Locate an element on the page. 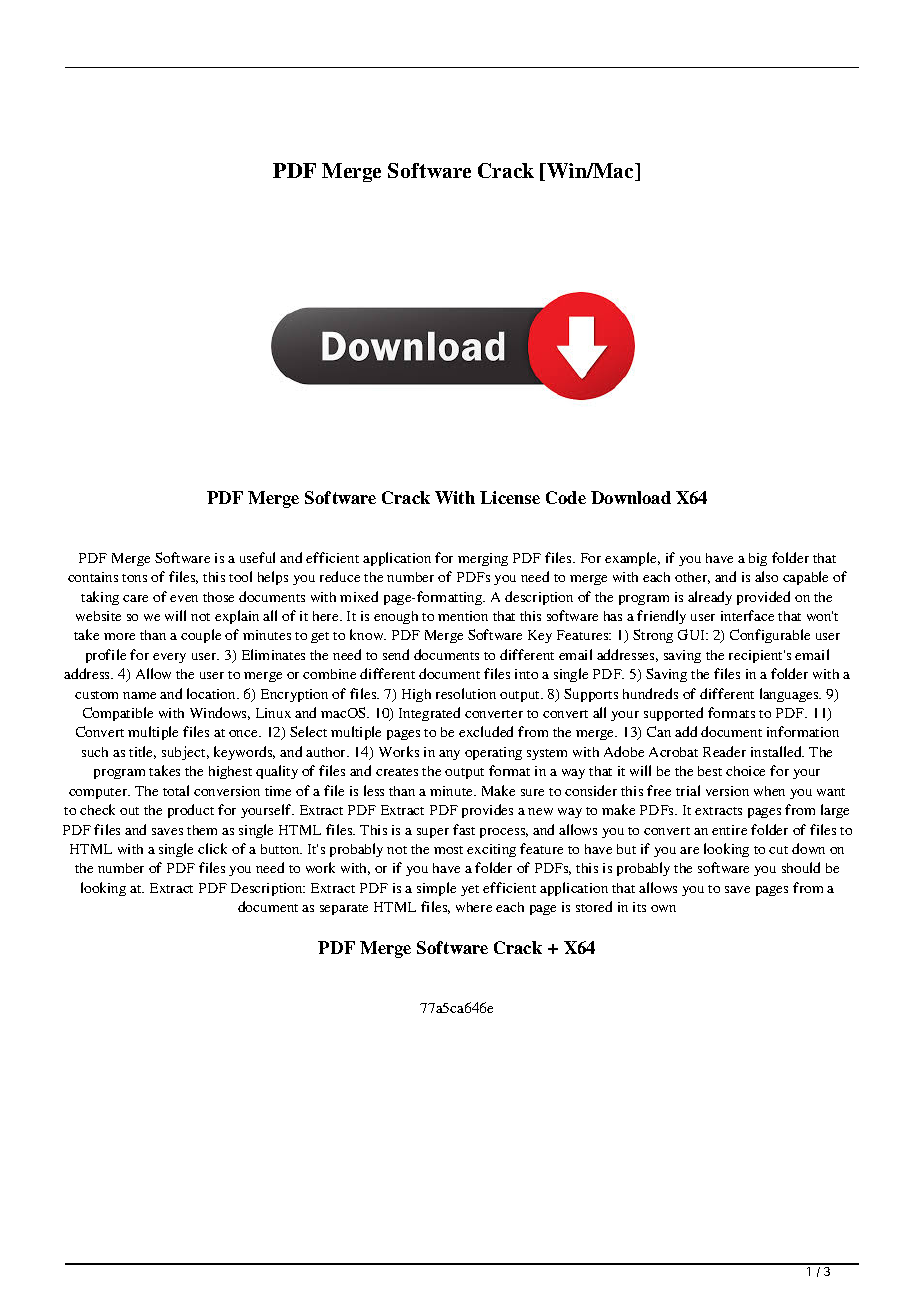  excluded is located at coordinates (486, 731).
